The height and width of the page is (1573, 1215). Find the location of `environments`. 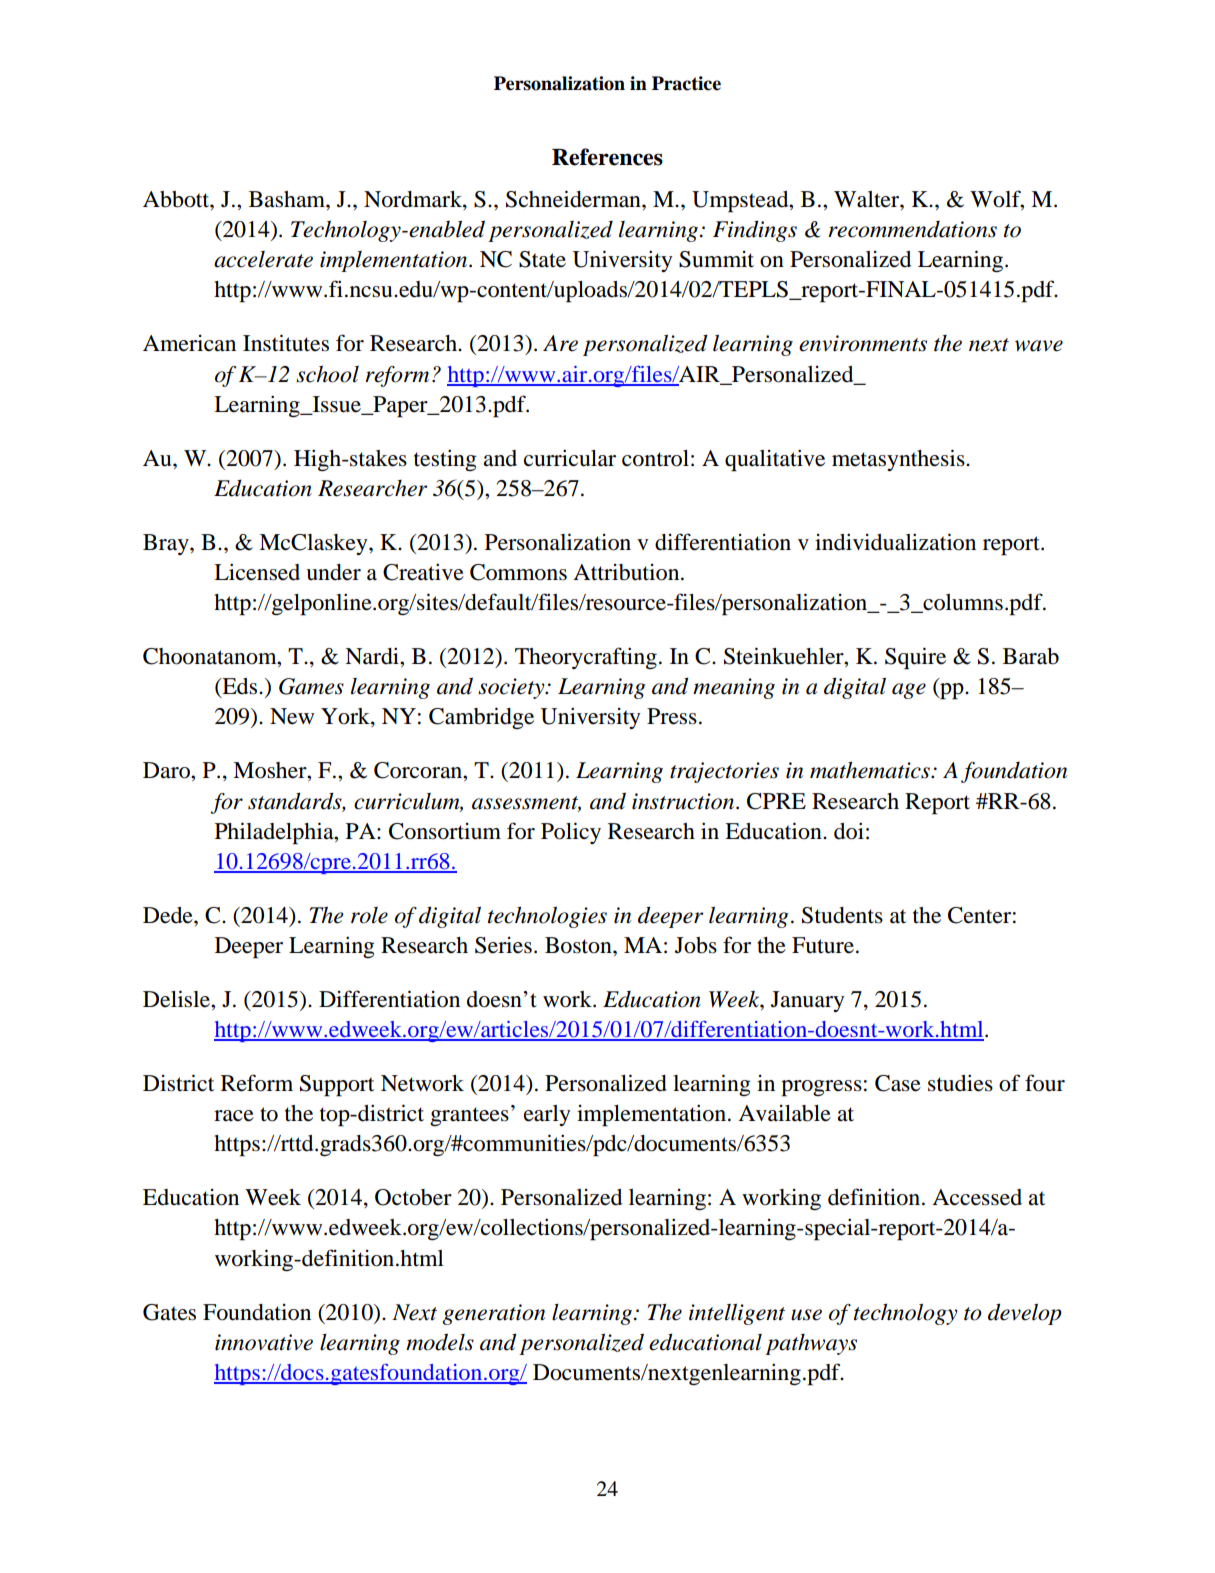

environments is located at coordinates (863, 343).
